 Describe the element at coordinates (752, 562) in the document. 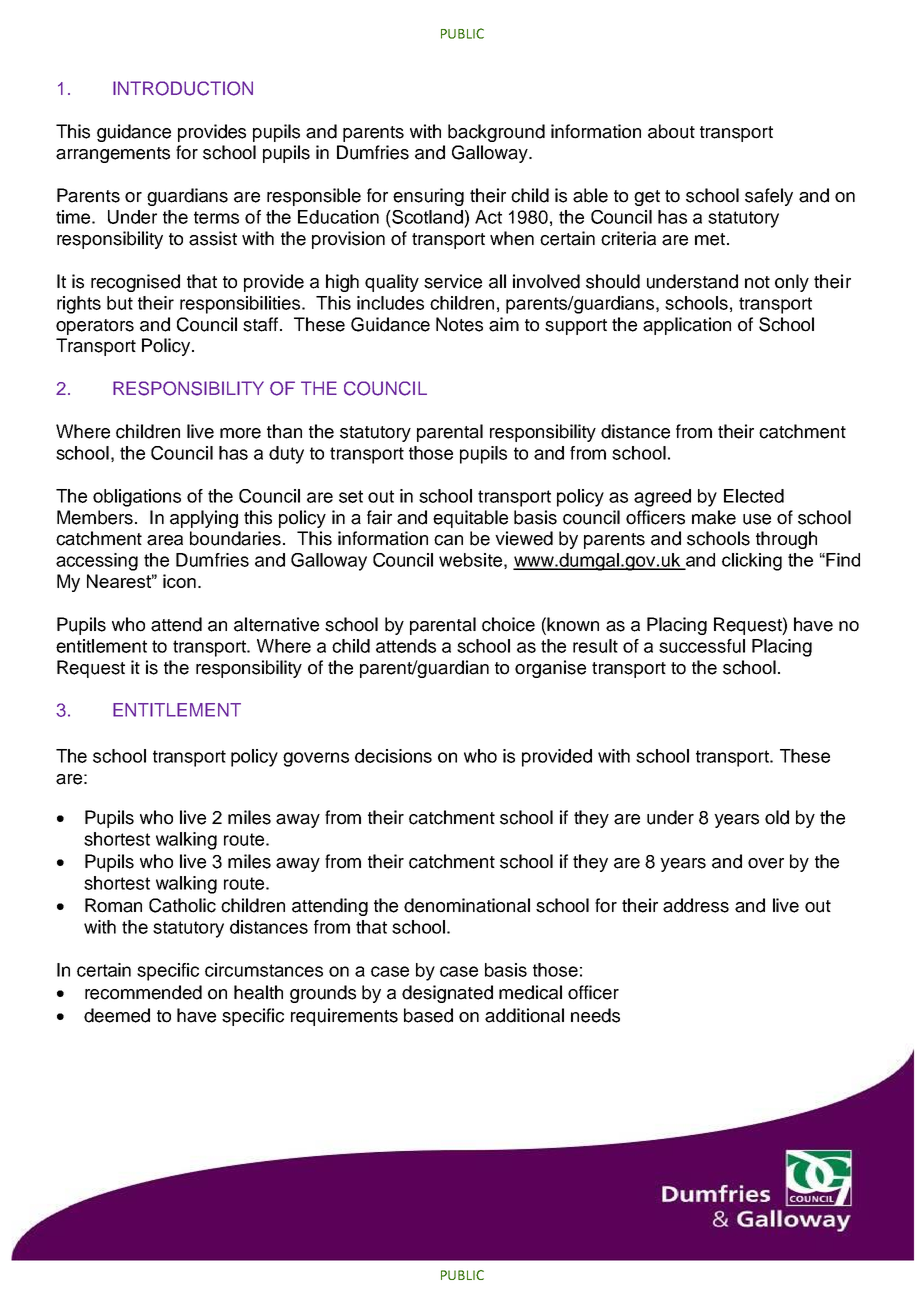

I see `clicking` at that location.
